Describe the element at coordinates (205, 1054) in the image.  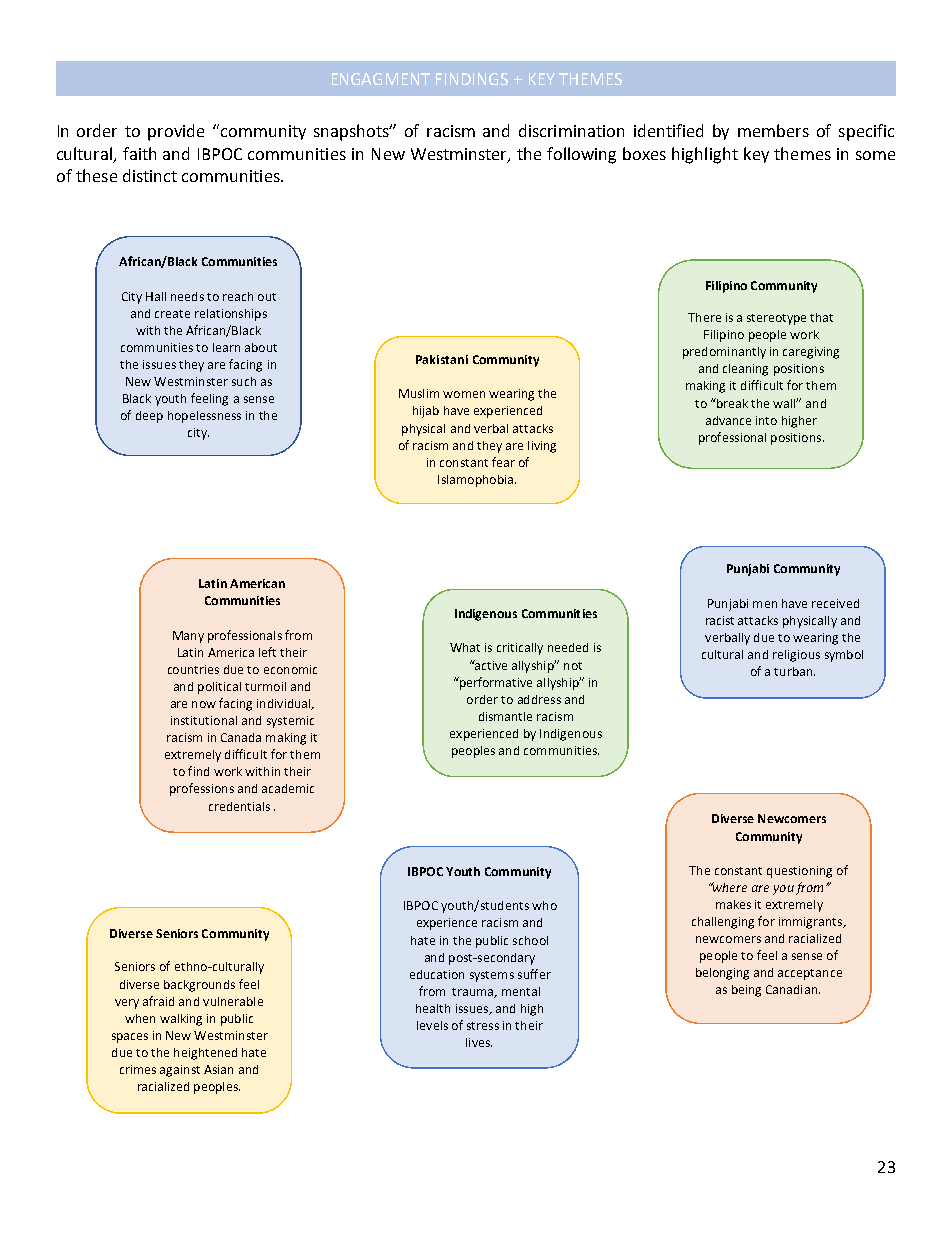
I see `heightened` at that location.
